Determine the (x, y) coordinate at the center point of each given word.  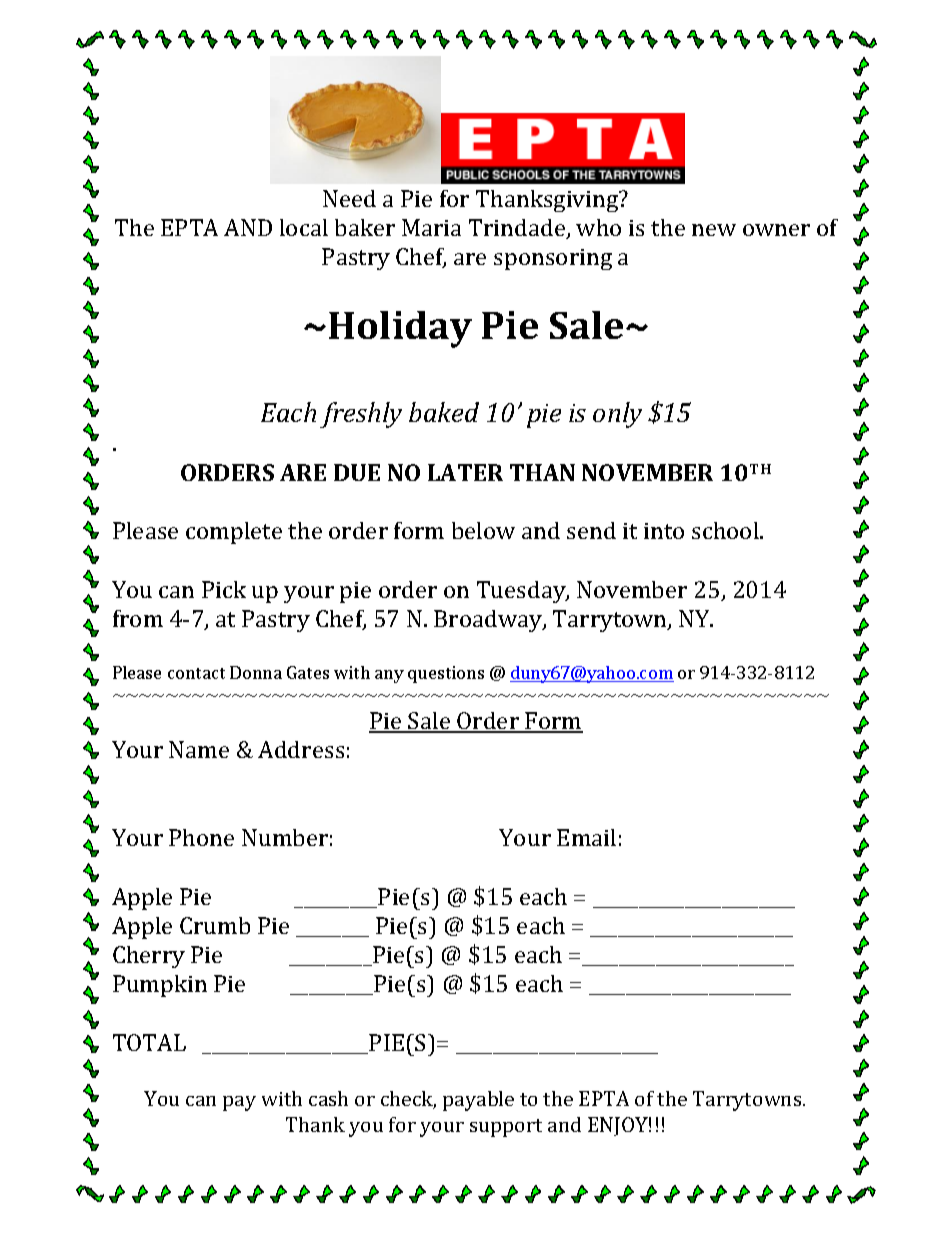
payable (478, 1101)
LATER (465, 472)
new (714, 230)
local (304, 227)
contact (196, 673)
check (408, 1100)
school (726, 530)
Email (586, 837)
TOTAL (149, 1042)
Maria (431, 227)
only (617, 415)
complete (234, 533)
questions (446, 674)
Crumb (215, 925)
